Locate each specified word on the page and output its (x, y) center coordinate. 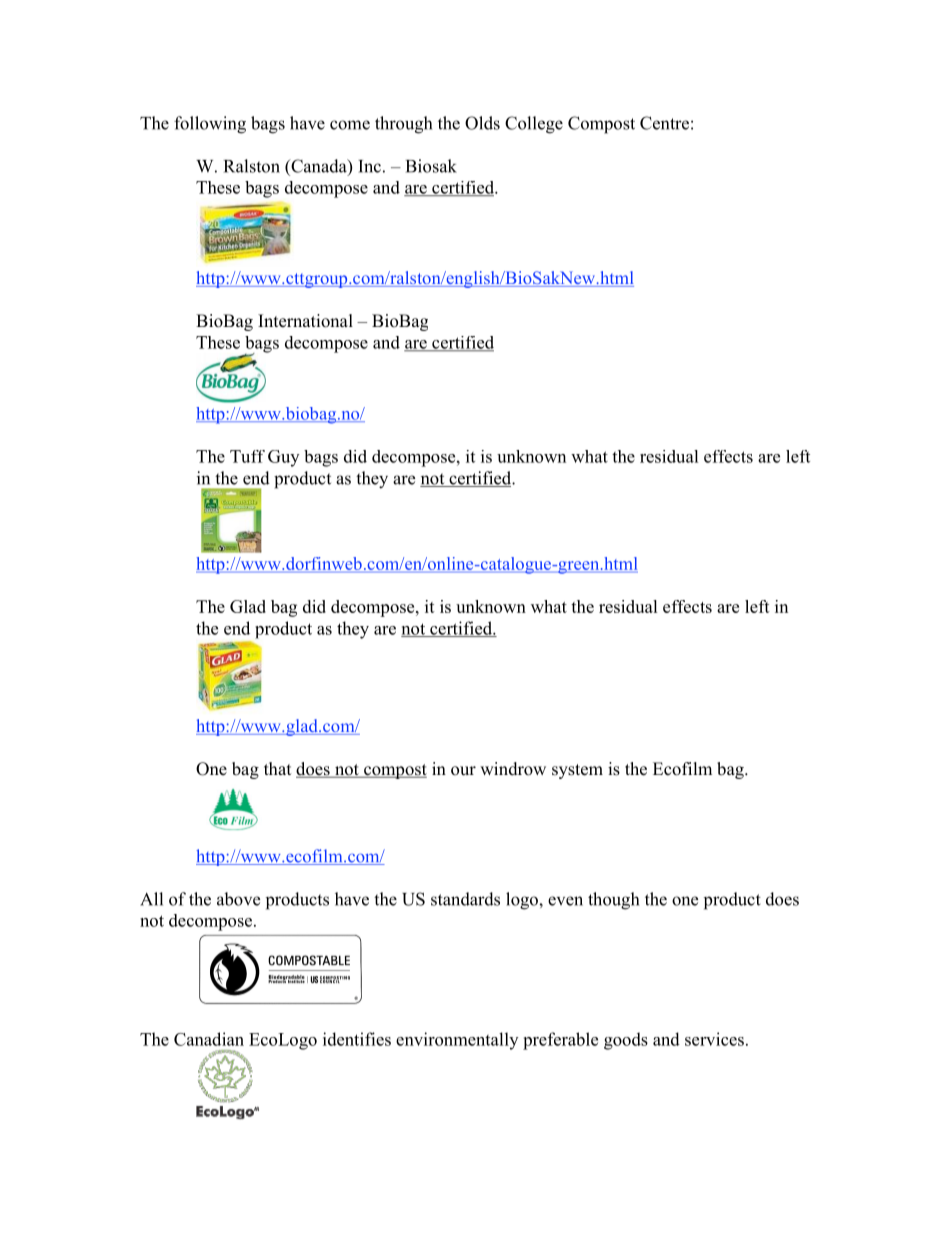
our (463, 771)
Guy (283, 458)
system (577, 771)
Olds (482, 123)
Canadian (209, 1039)
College (534, 125)
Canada (319, 167)
